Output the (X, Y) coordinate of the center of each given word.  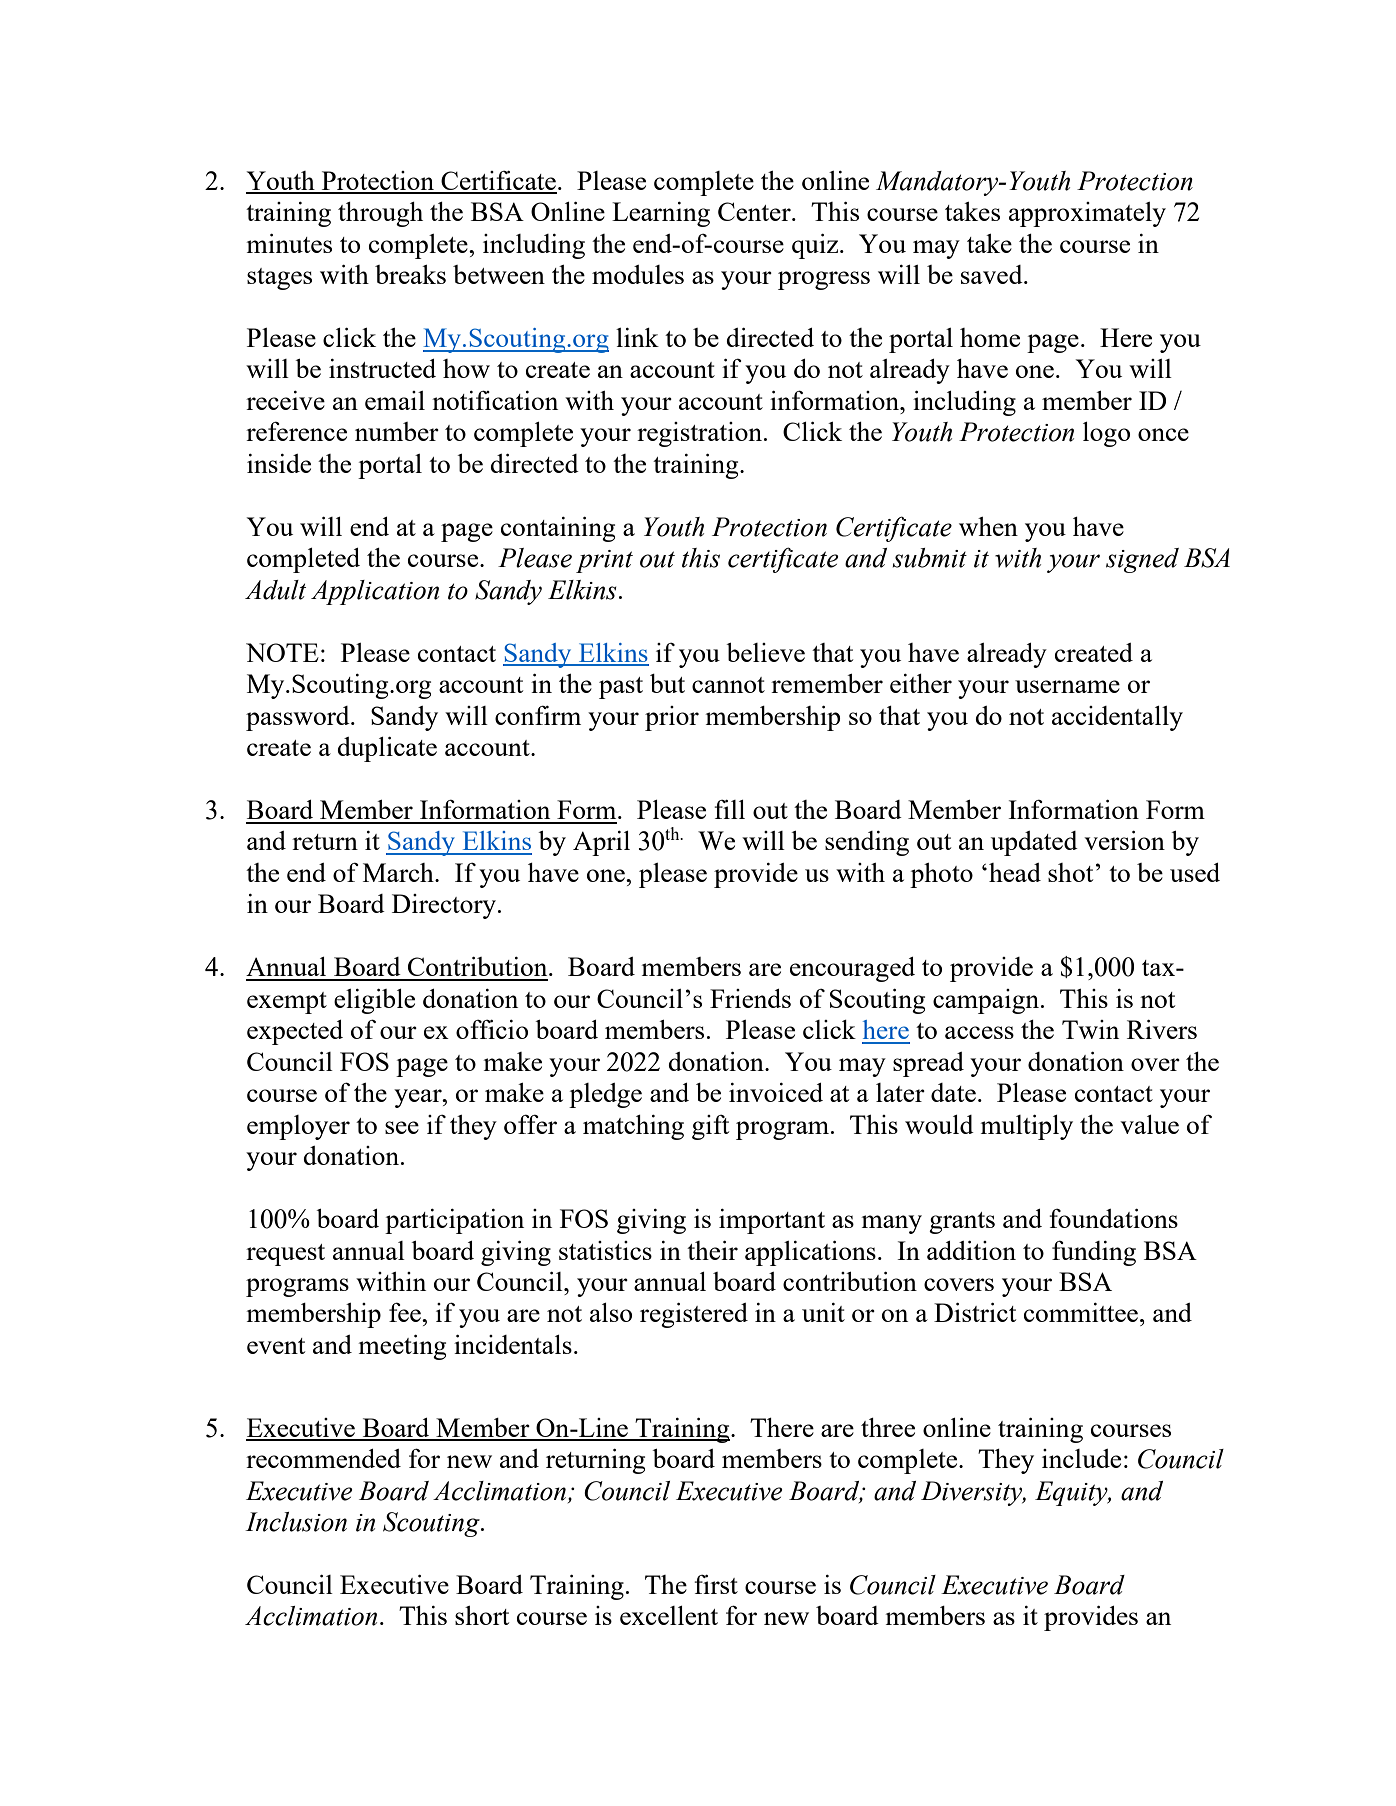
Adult (275, 590)
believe (765, 652)
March (399, 872)
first (716, 1584)
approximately (1087, 214)
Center (755, 211)
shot (1070, 872)
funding (1094, 1253)
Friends (750, 998)
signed (1142, 560)
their (712, 1250)
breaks (410, 274)
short (482, 1615)
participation (454, 1221)
